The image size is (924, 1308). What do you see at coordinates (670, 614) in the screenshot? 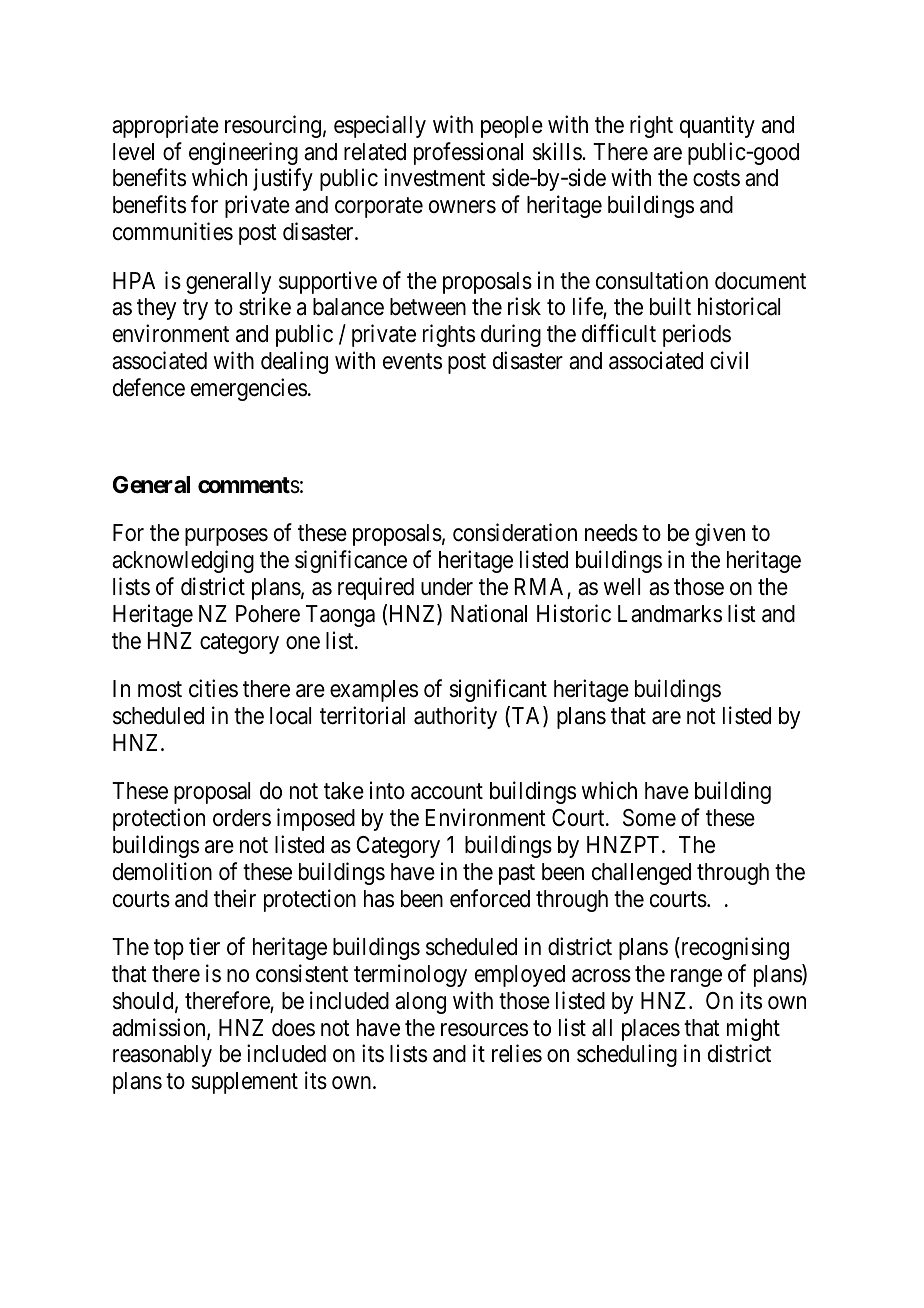
I see `Landmarks` at bounding box center [670, 614].
